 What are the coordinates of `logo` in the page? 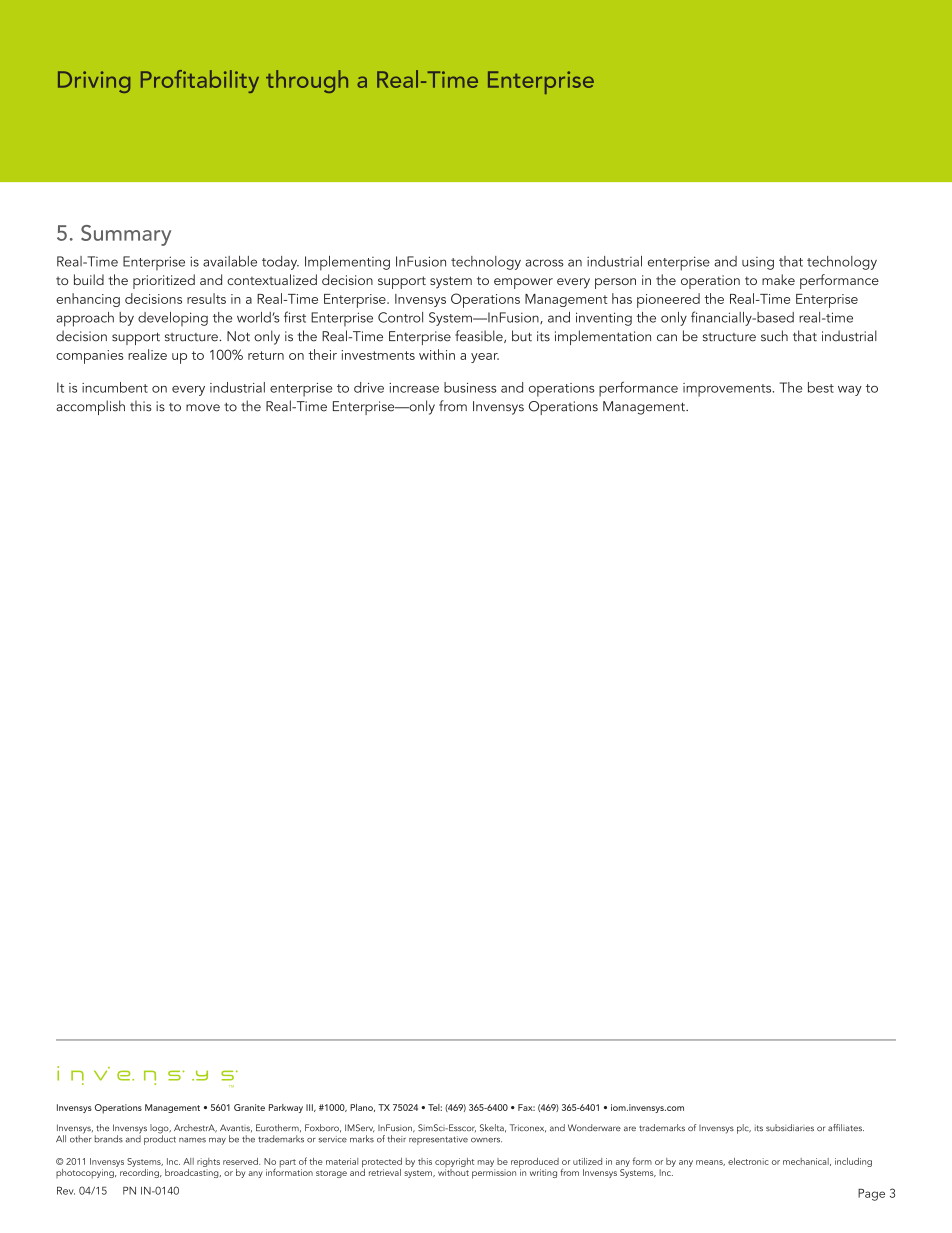 It's located at (160, 1130).
